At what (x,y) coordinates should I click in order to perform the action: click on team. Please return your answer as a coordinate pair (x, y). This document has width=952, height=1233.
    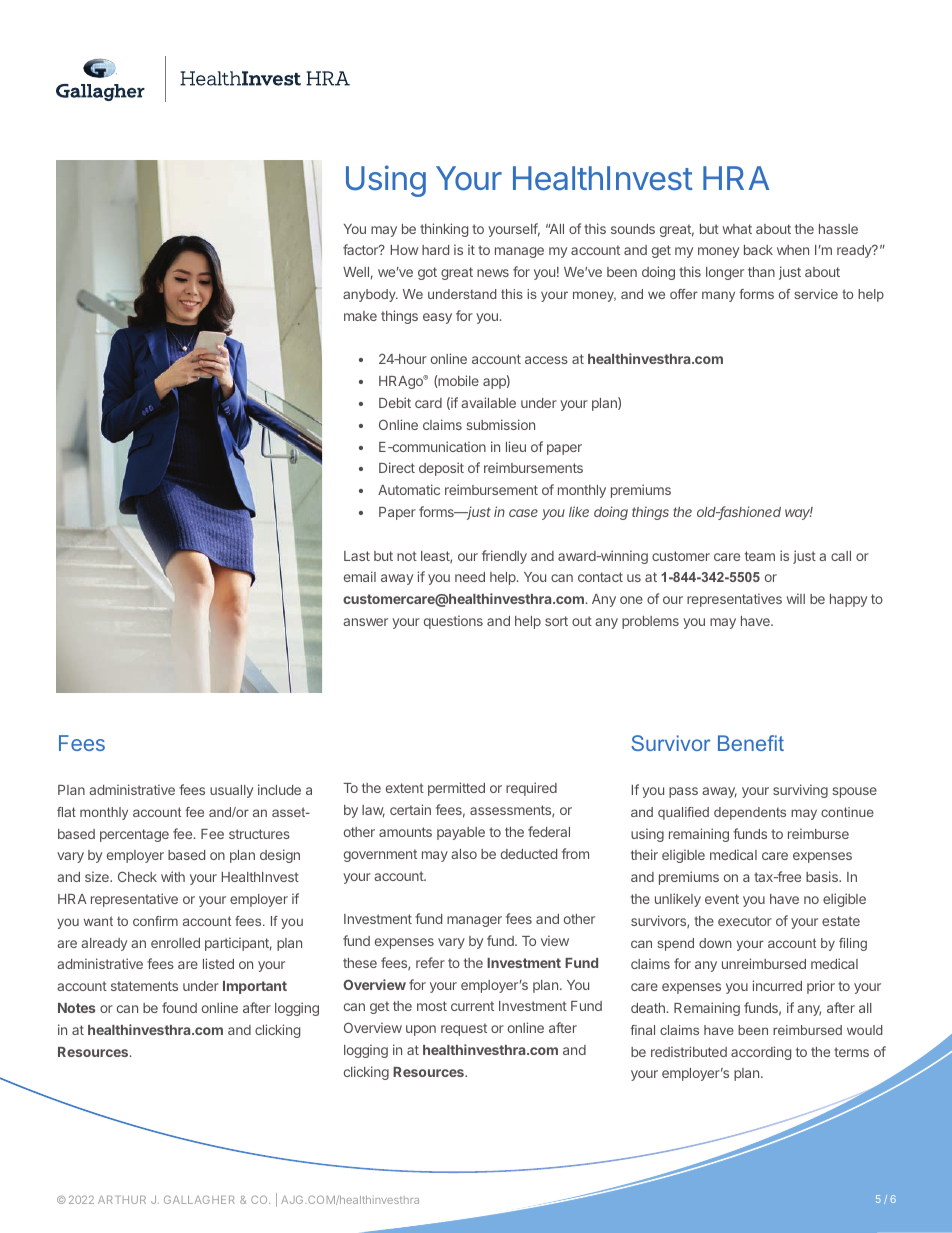
    Looking at the image, I should click on (760, 556).
